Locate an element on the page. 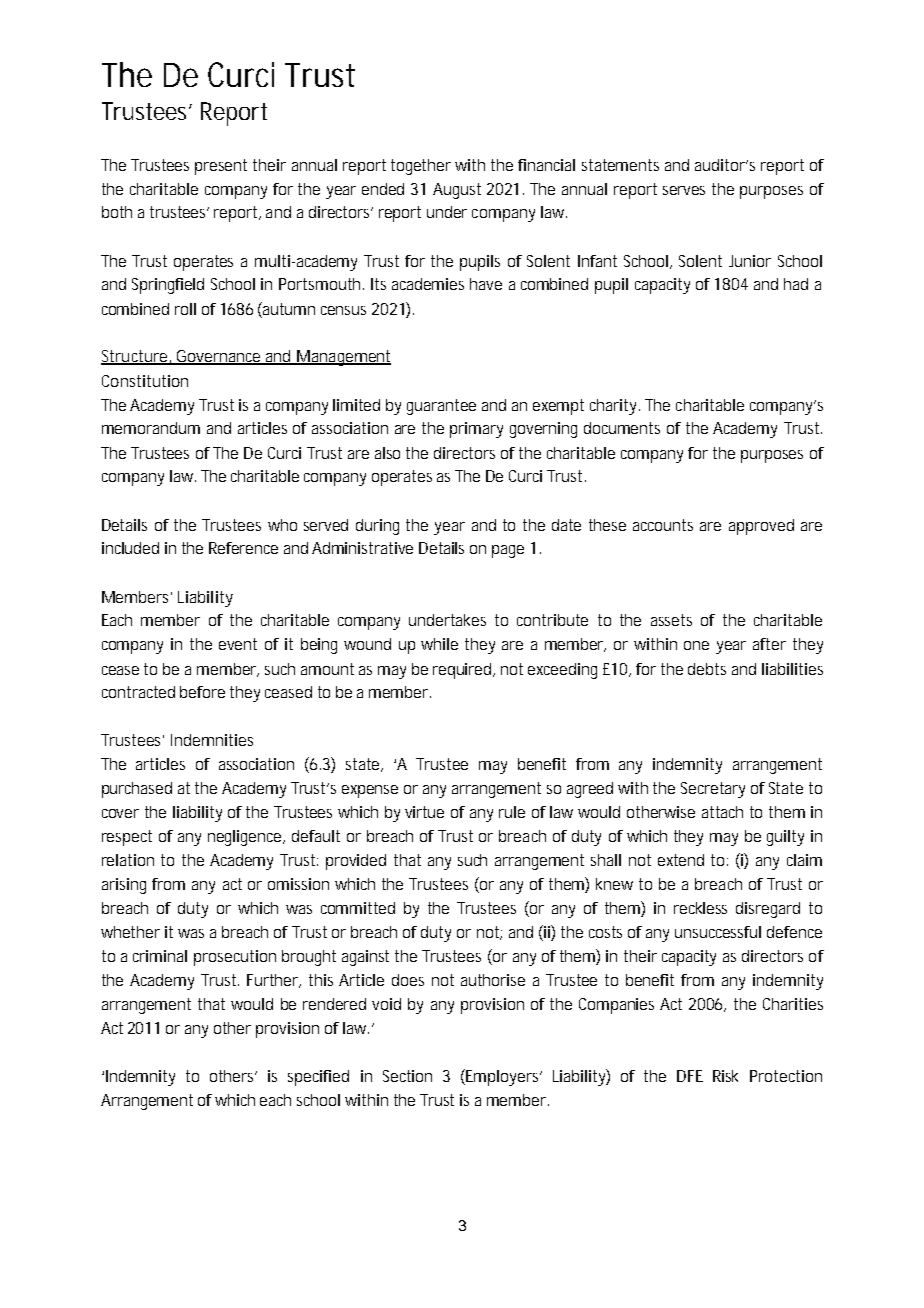 Image resolution: width=924 pixels, height=1308 pixels. virtue is located at coordinates (424, 812).
